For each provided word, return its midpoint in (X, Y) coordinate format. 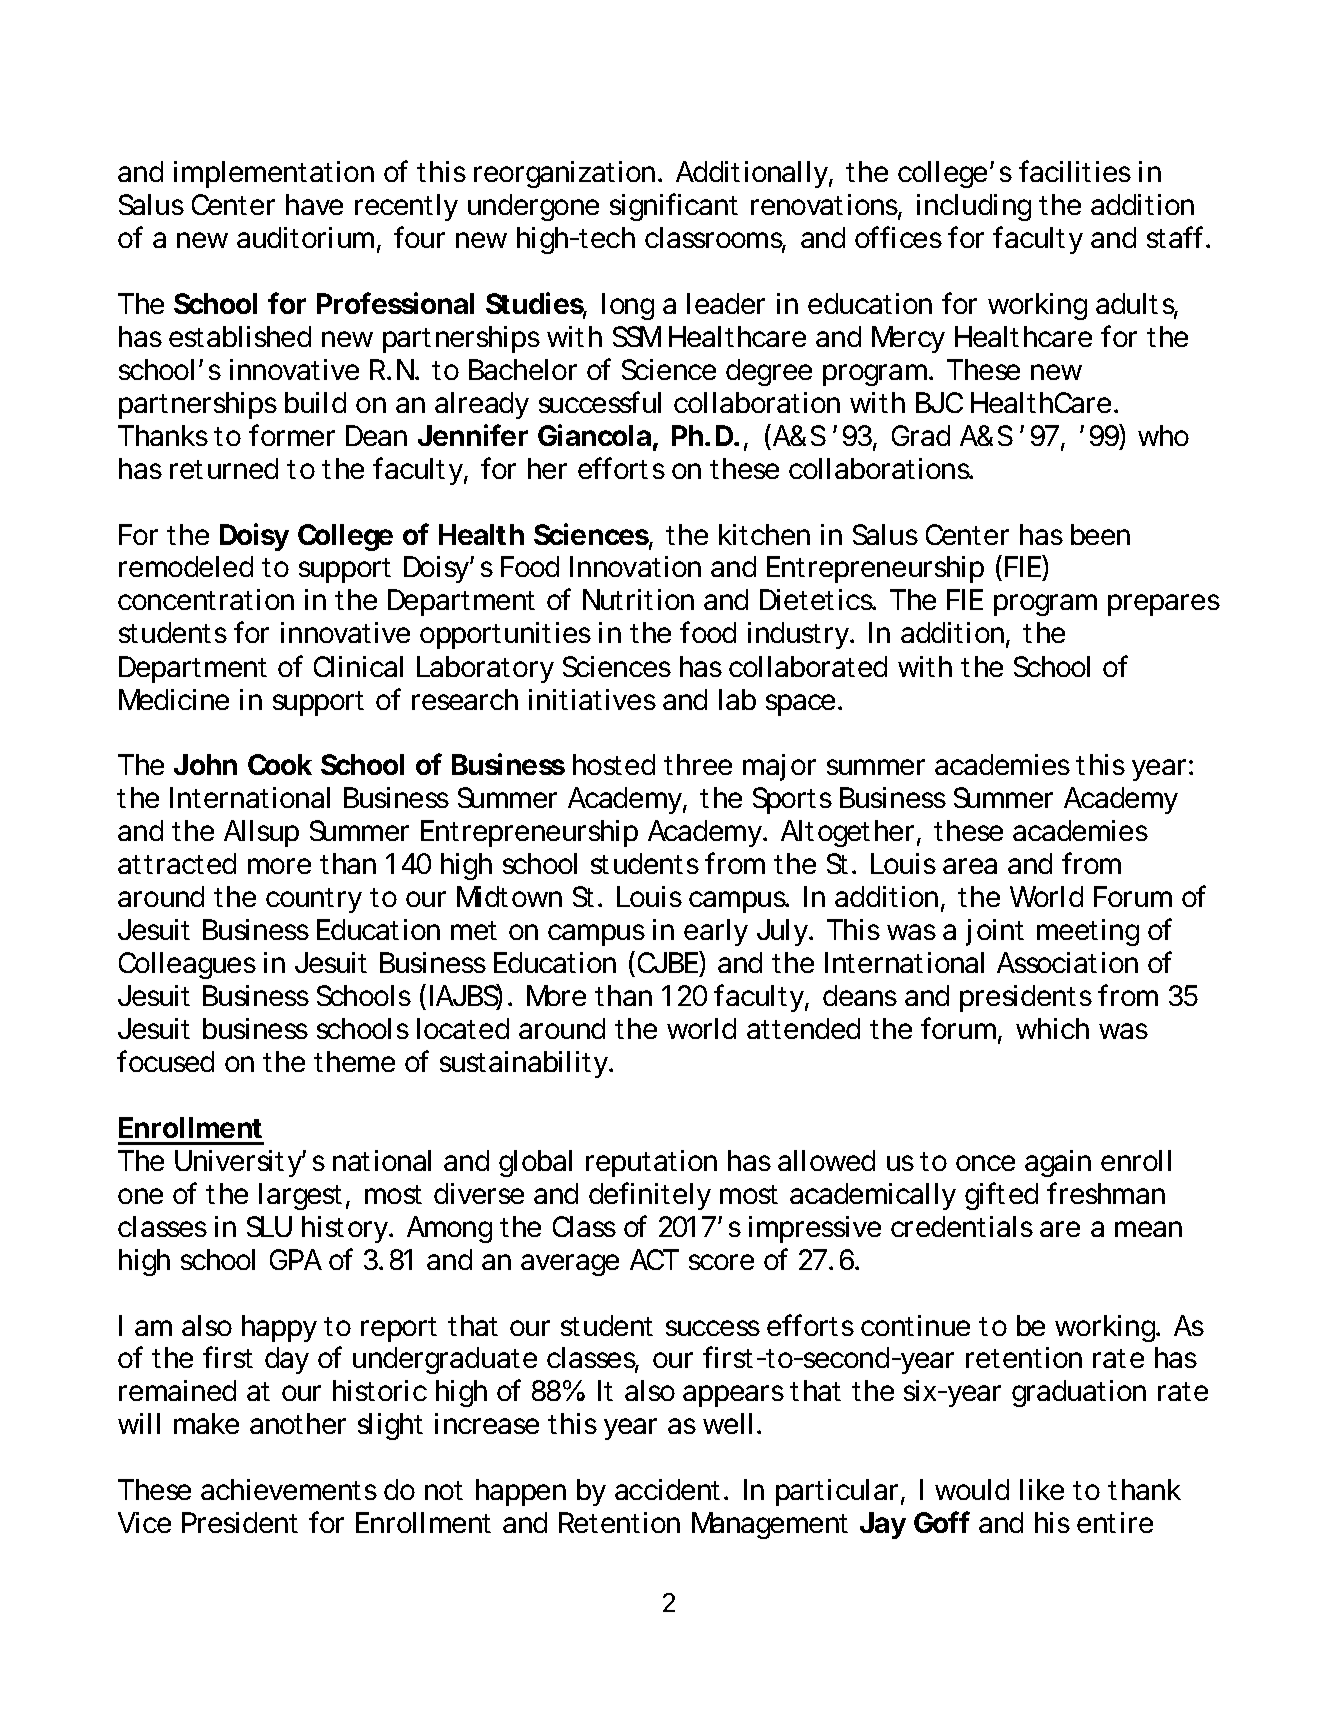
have (314, 204)
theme (354, 1061)
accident (667, 1489)
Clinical (358, 666)
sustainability (525, 1064)
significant (674, 207)
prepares (1164, 605)
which (1052, 1028)
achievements (289, 1489)
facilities (1075, 171)
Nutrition (638, 599)
